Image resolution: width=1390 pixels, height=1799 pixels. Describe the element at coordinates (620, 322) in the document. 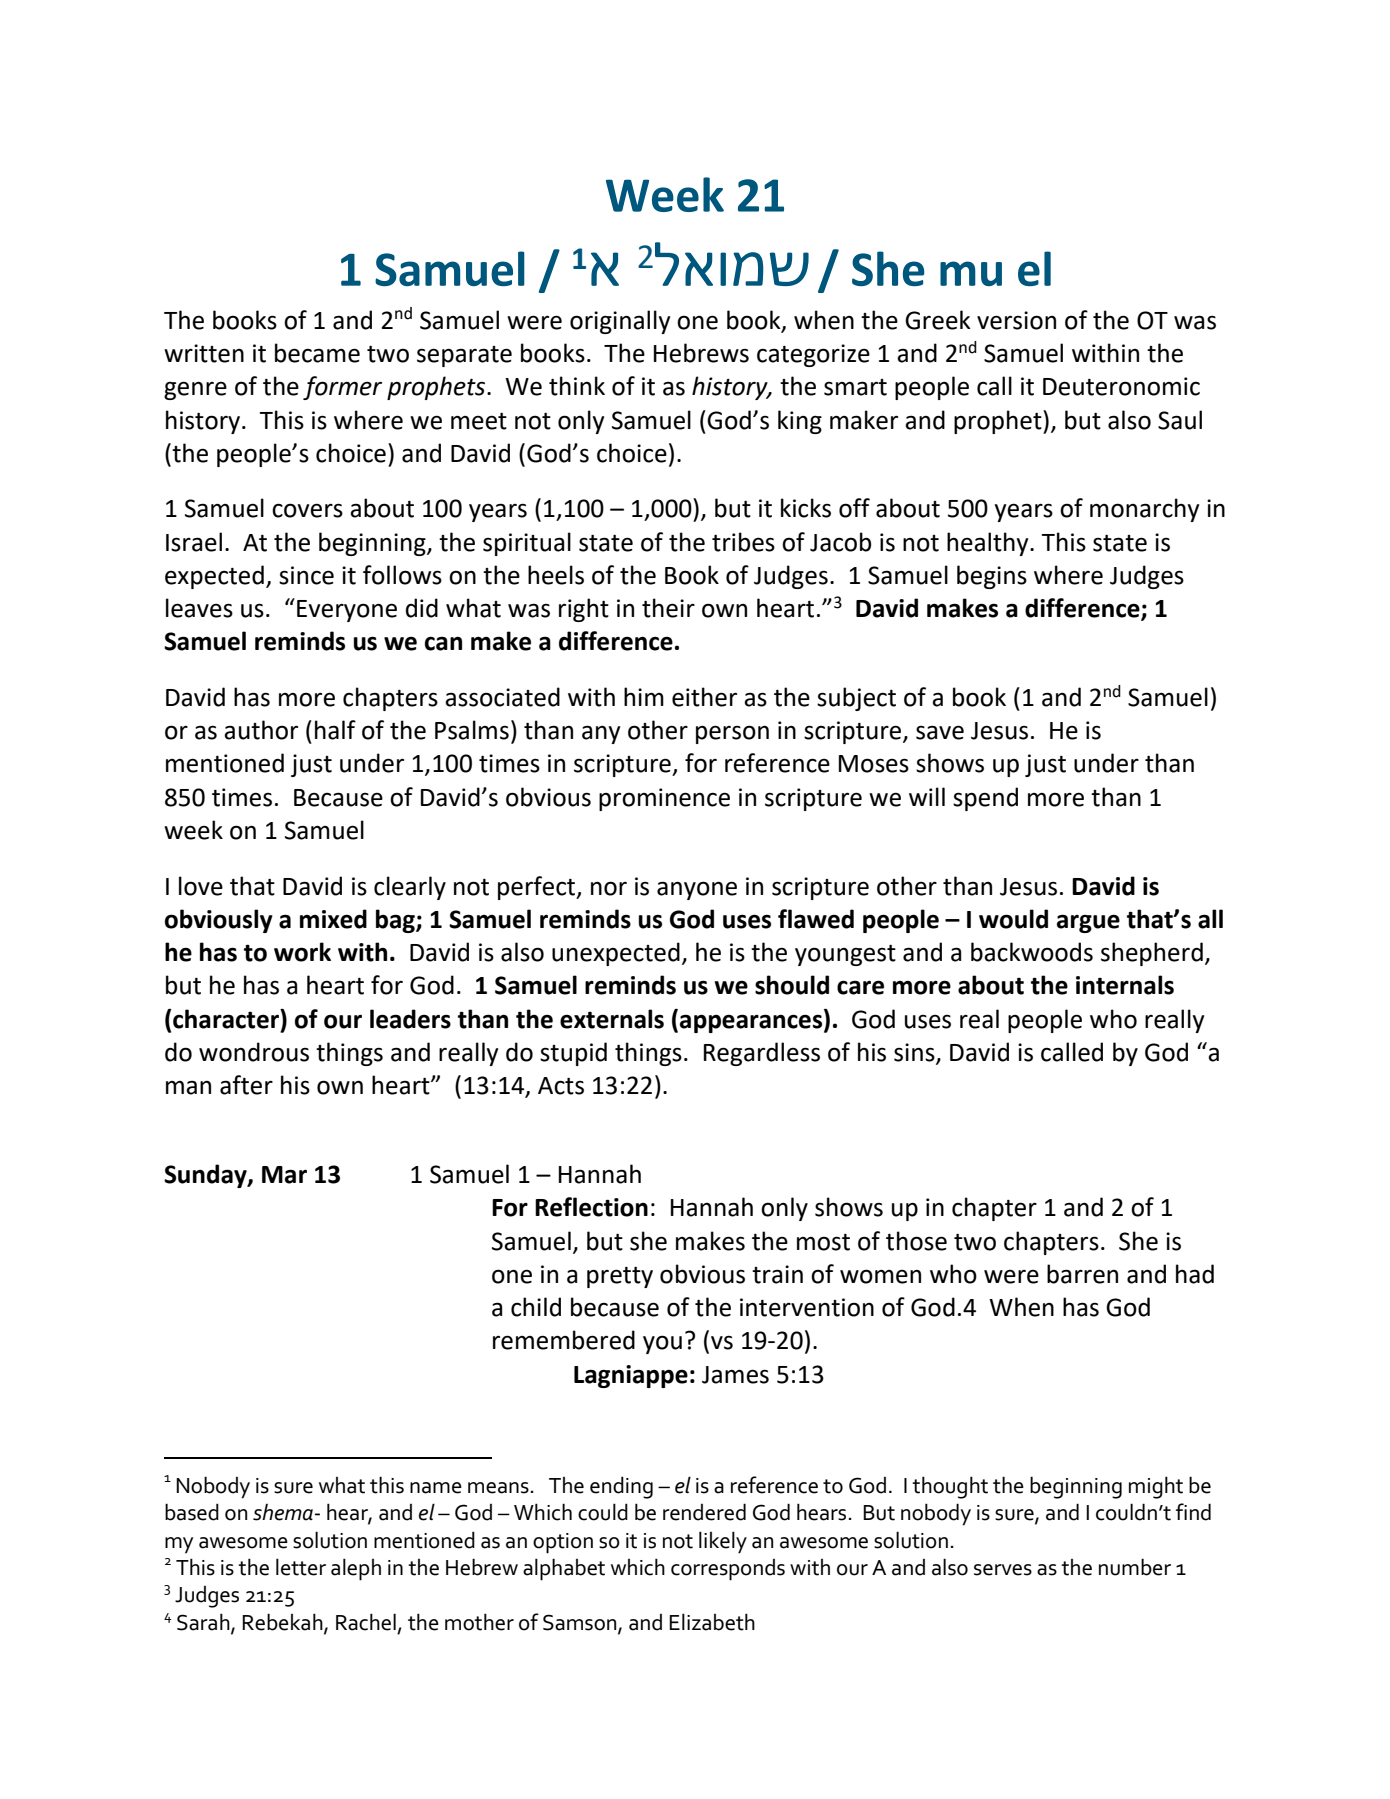

I see `originally` at that location.
